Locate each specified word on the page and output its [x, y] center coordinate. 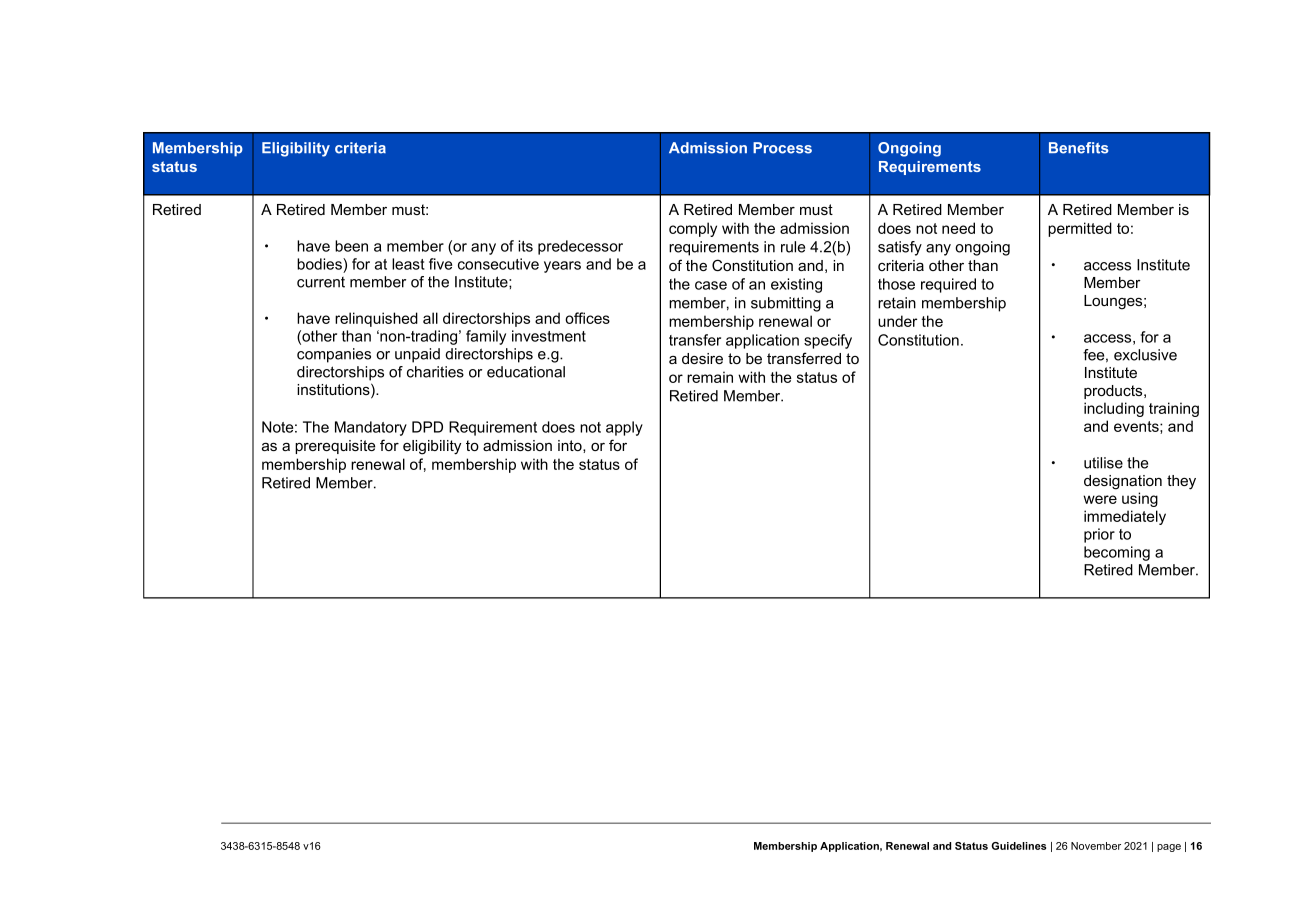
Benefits [1079, 148]
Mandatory [371, 428]
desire [702, 358]
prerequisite [335, 447]
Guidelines [1018, 846]
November [1096, 846]
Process [782, 148]
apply [624, 428]
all [430, 318]
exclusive [1145, 355]
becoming [1117, 553]
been [351, 246]
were [1100, 499]
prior [1099, 535]
